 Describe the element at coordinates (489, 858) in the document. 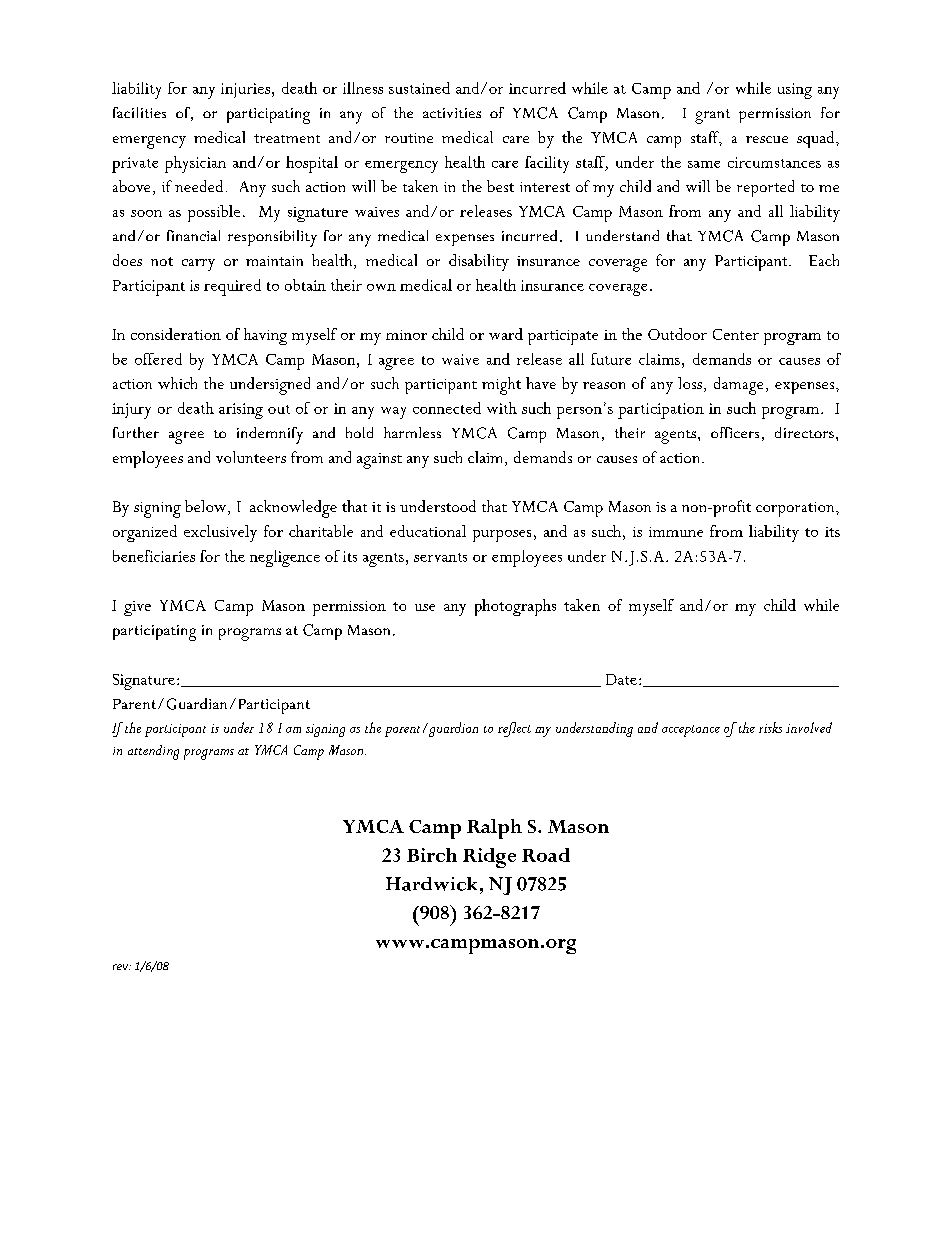

I see `Ridge` at that location.
